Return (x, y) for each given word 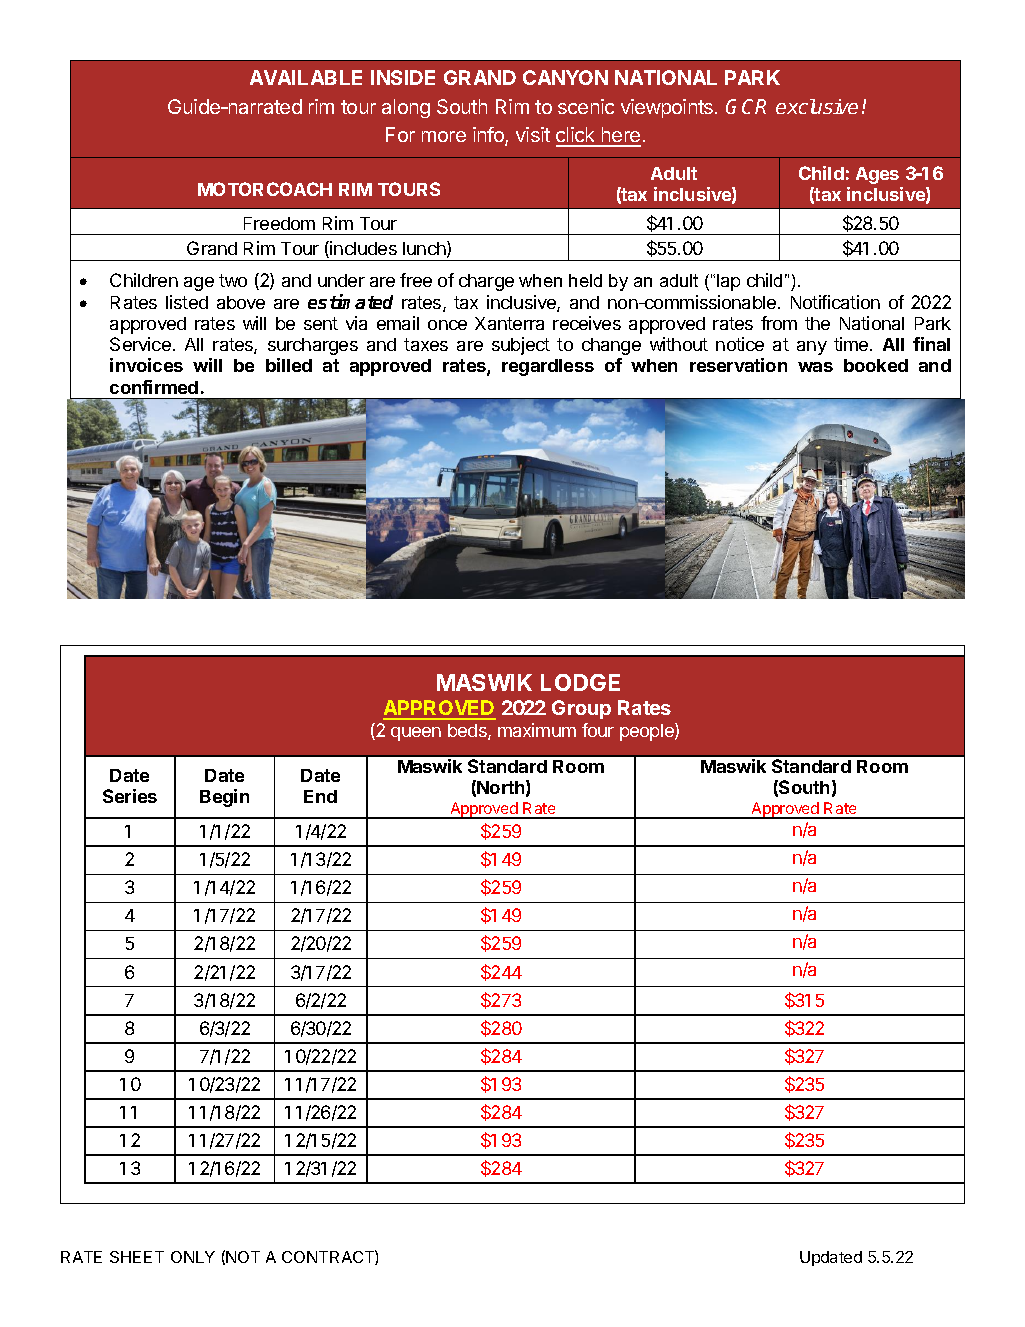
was (815, 367)
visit (533, 134)
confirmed (154, 387)
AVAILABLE (306, 77)
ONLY (193, 1257)
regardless (548, 367)
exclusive (817, 106)
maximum (537, 730)
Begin (224, 798)
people (648, 732)
